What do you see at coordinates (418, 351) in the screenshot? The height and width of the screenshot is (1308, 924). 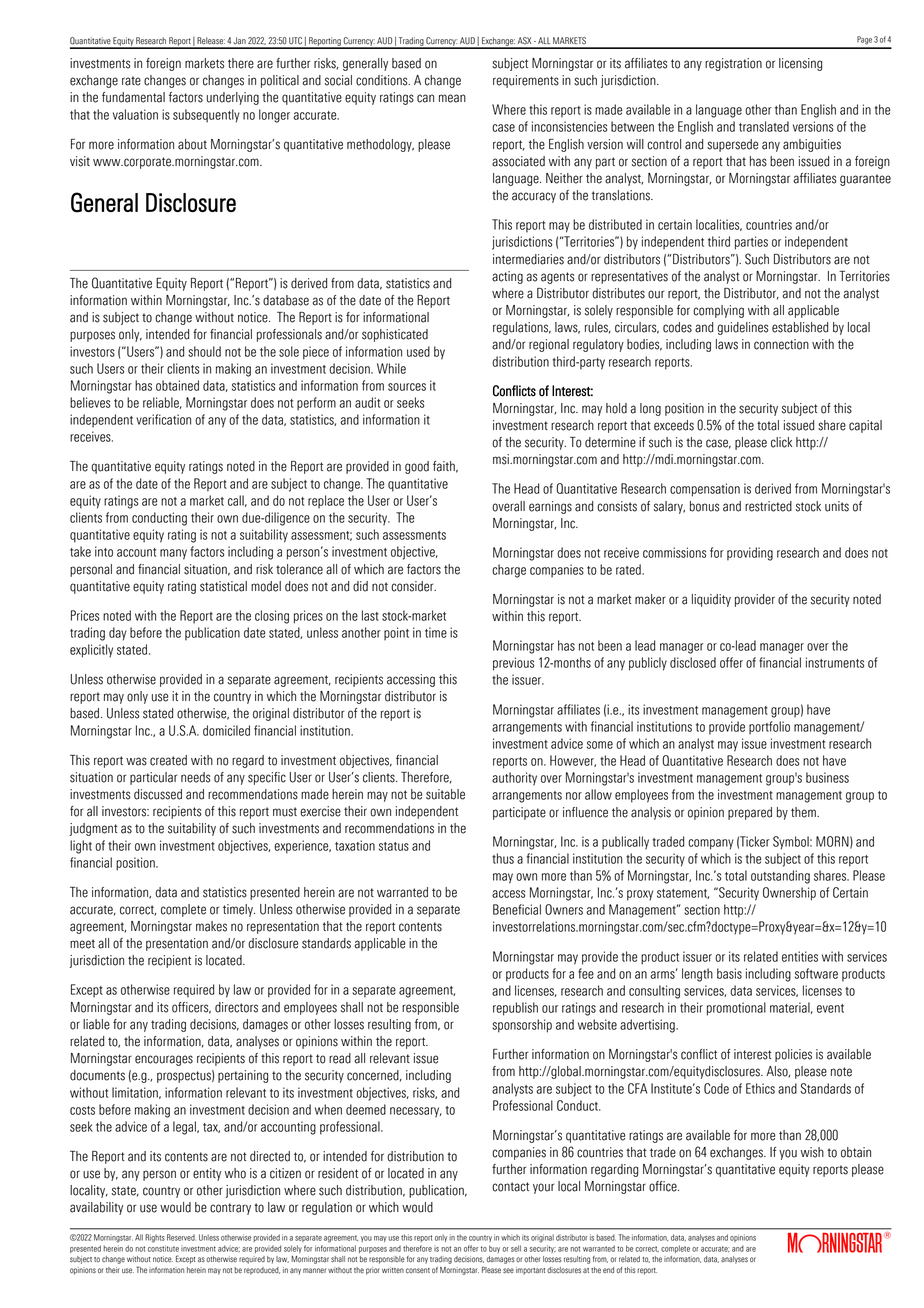 I see `used` at bounding box center [418, 351].
